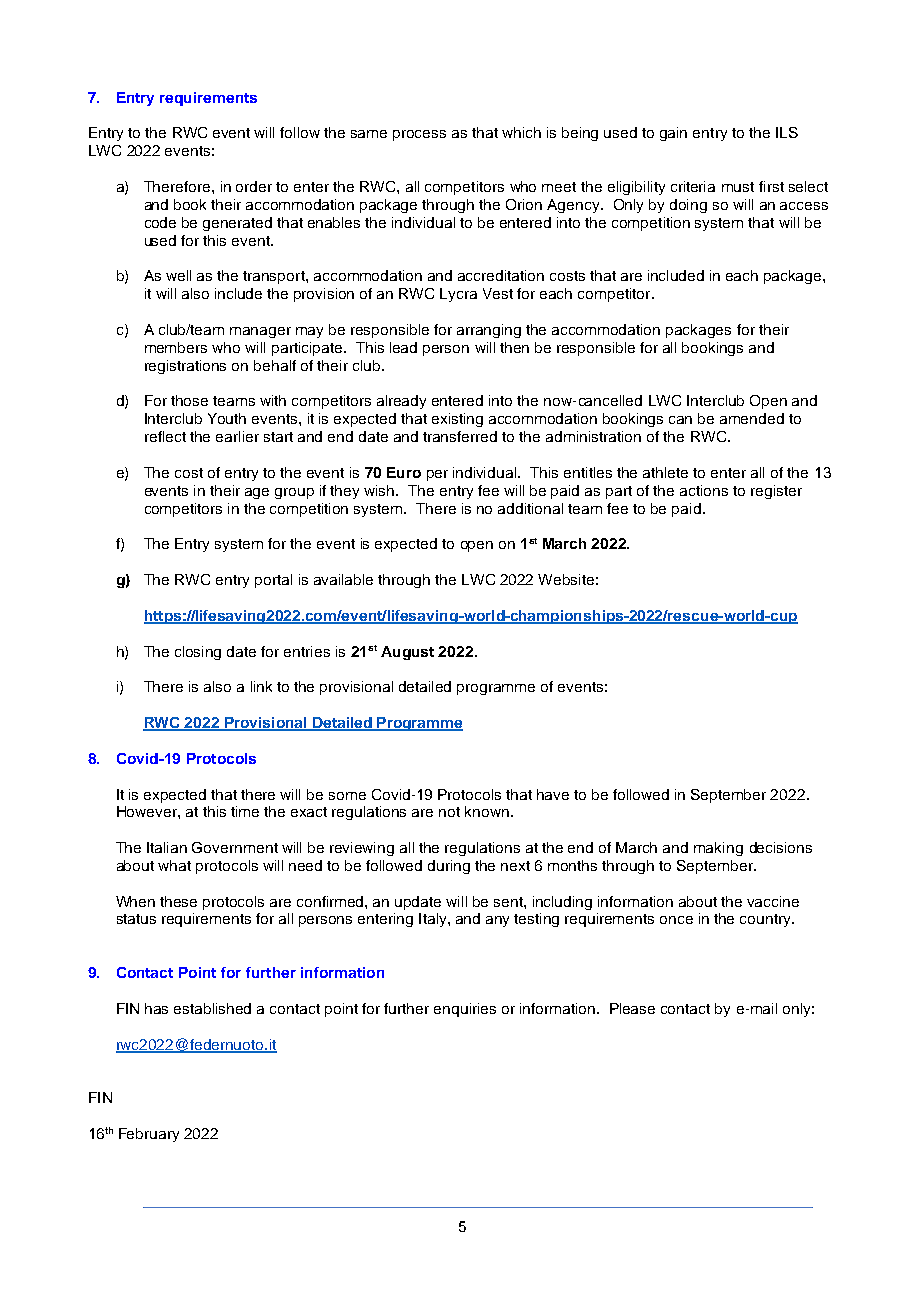  I want to click on existing, so click(457, 420).
